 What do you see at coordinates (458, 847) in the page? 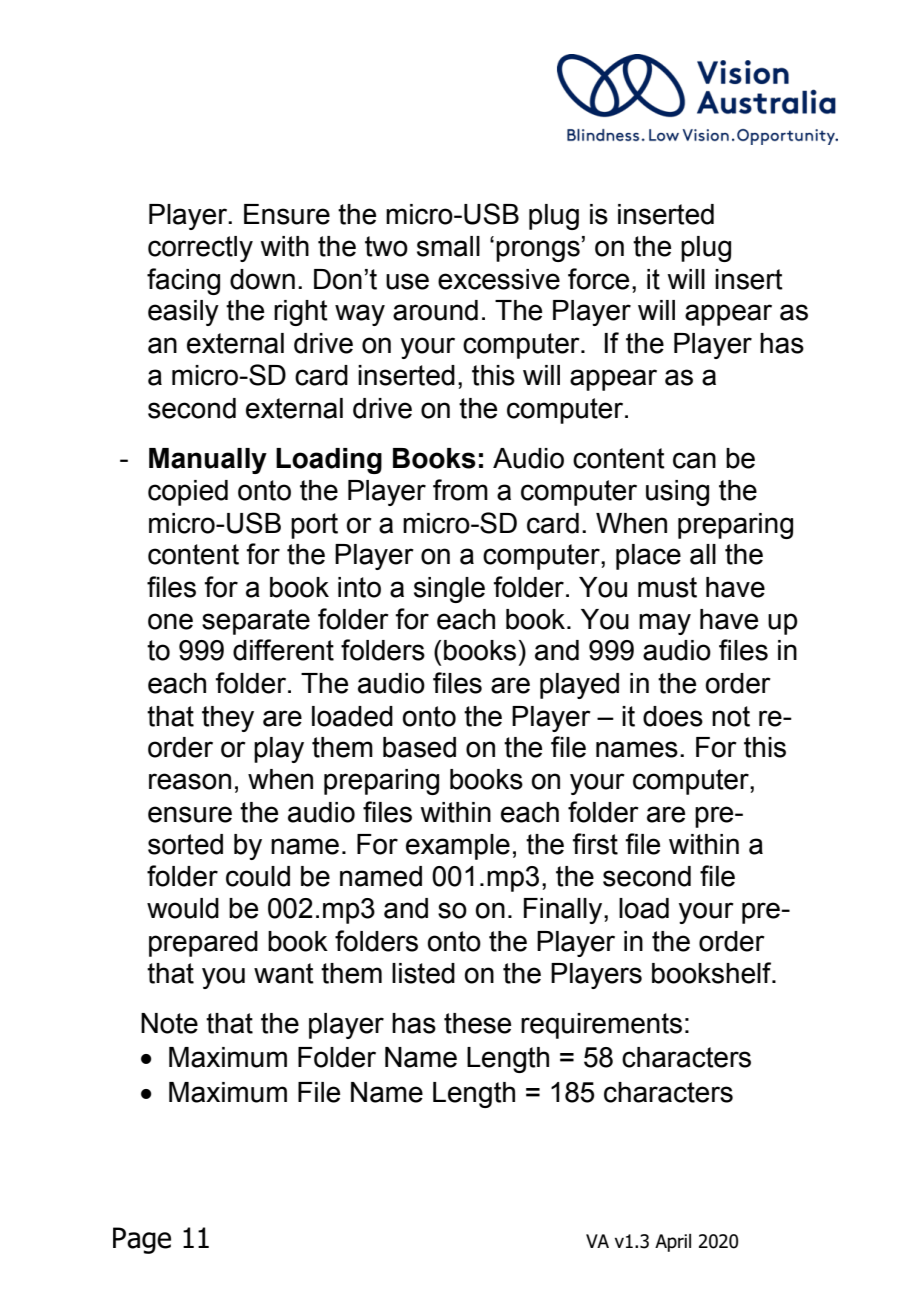
I see `example` at bounding box center [458, 847].
